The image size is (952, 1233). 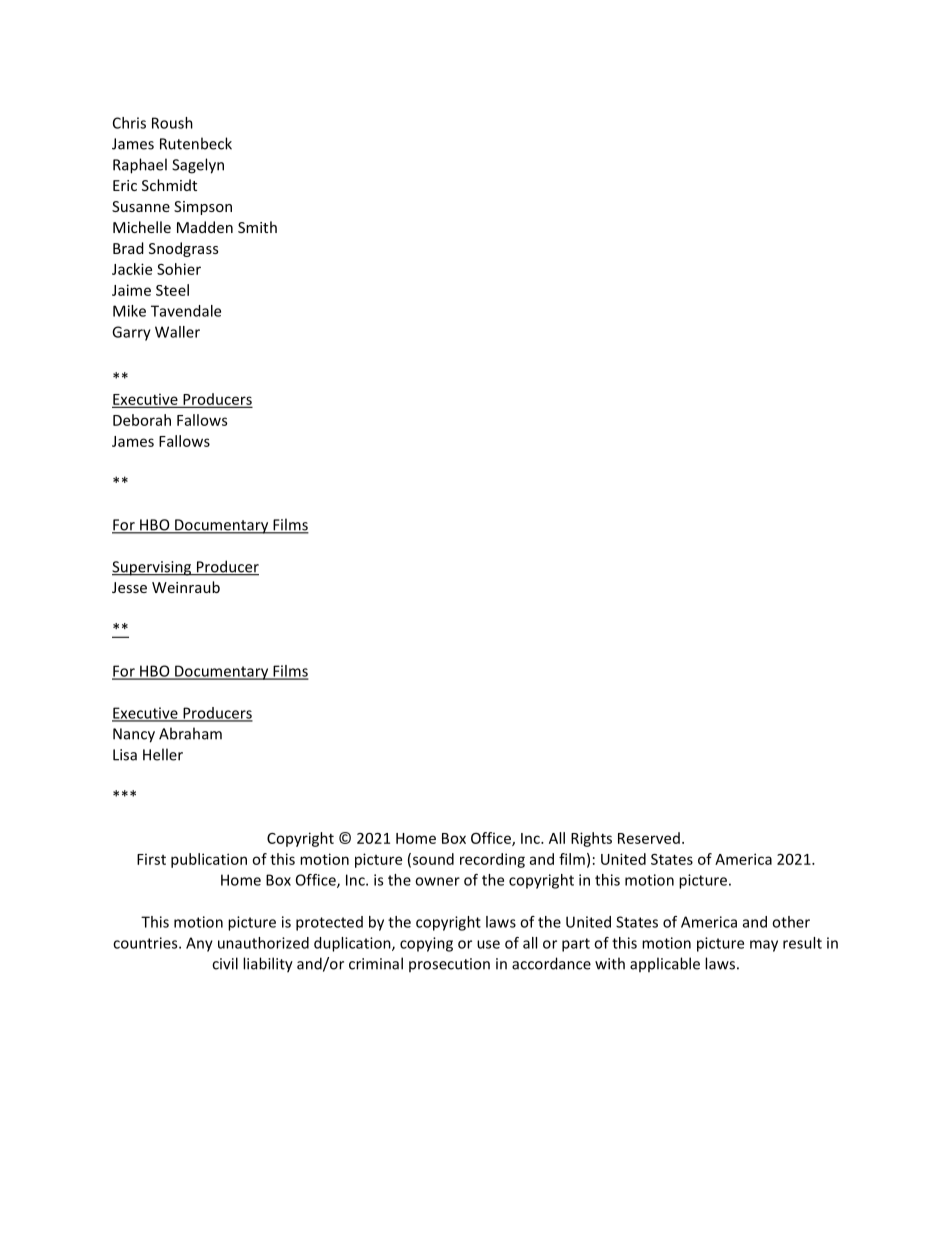 I want to click on Simpson, so click(x=203, y=208).
